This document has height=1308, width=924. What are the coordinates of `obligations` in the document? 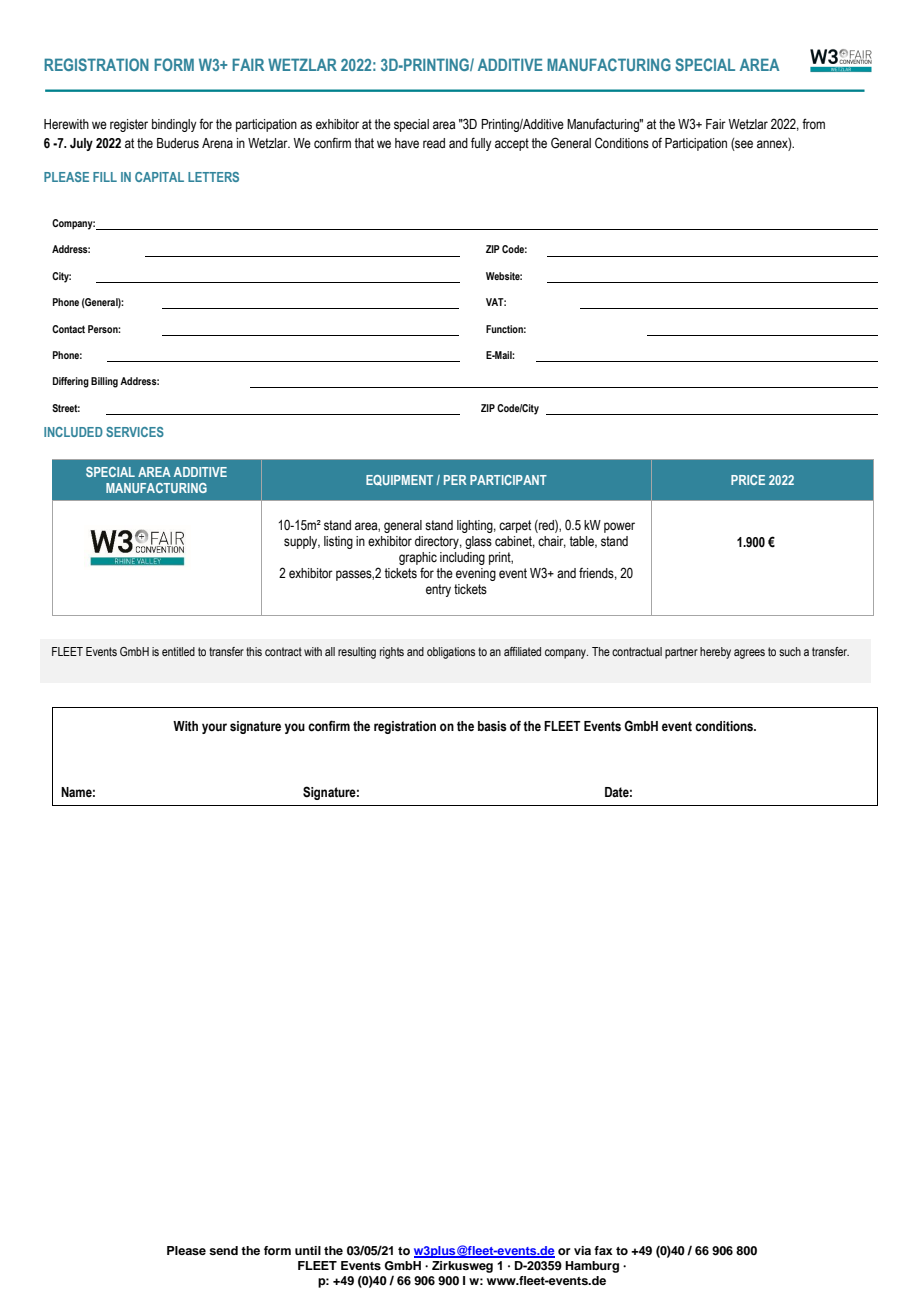 It's located at (451, 653).
